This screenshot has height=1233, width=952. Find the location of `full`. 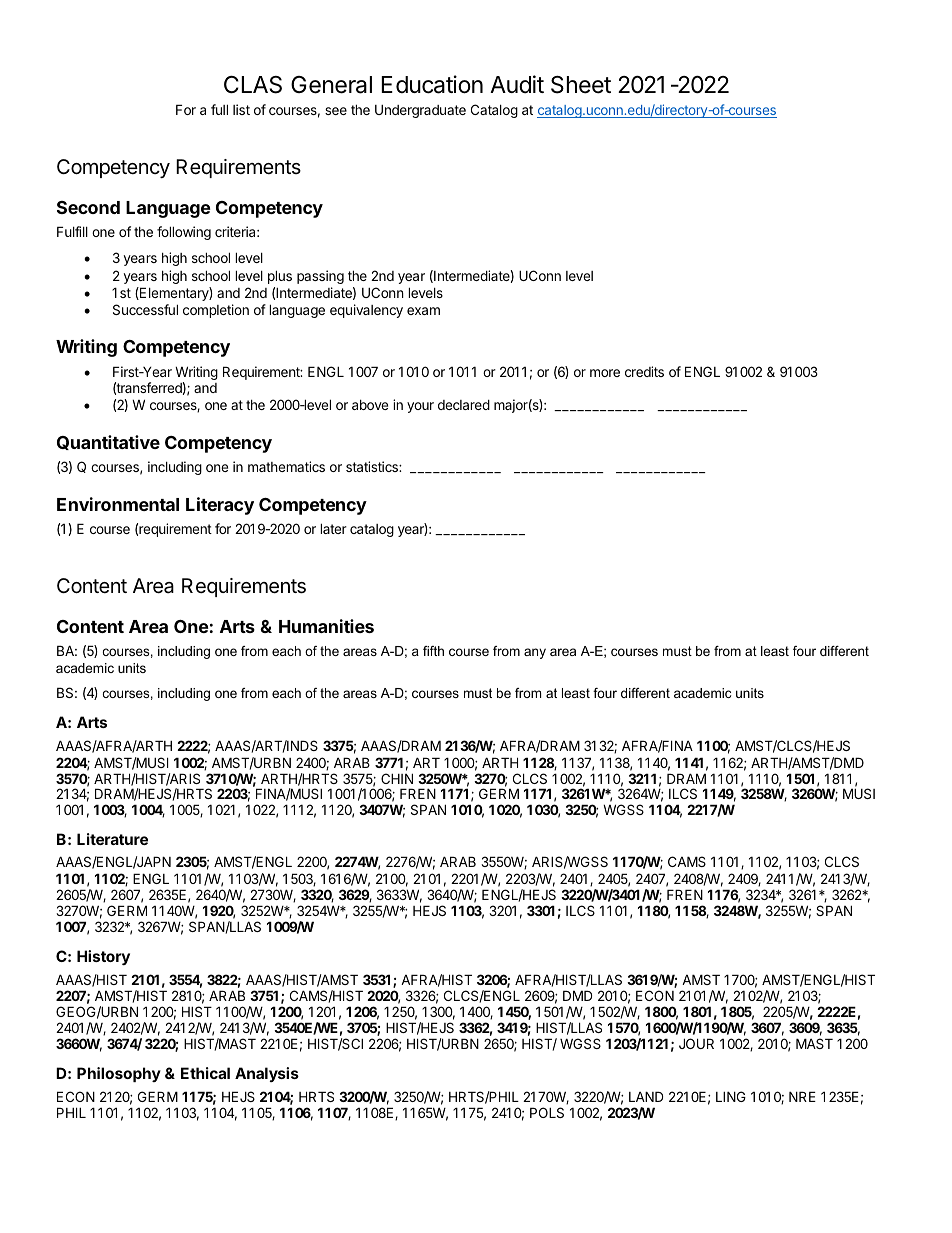

full is located at coordinates (219, 109).
